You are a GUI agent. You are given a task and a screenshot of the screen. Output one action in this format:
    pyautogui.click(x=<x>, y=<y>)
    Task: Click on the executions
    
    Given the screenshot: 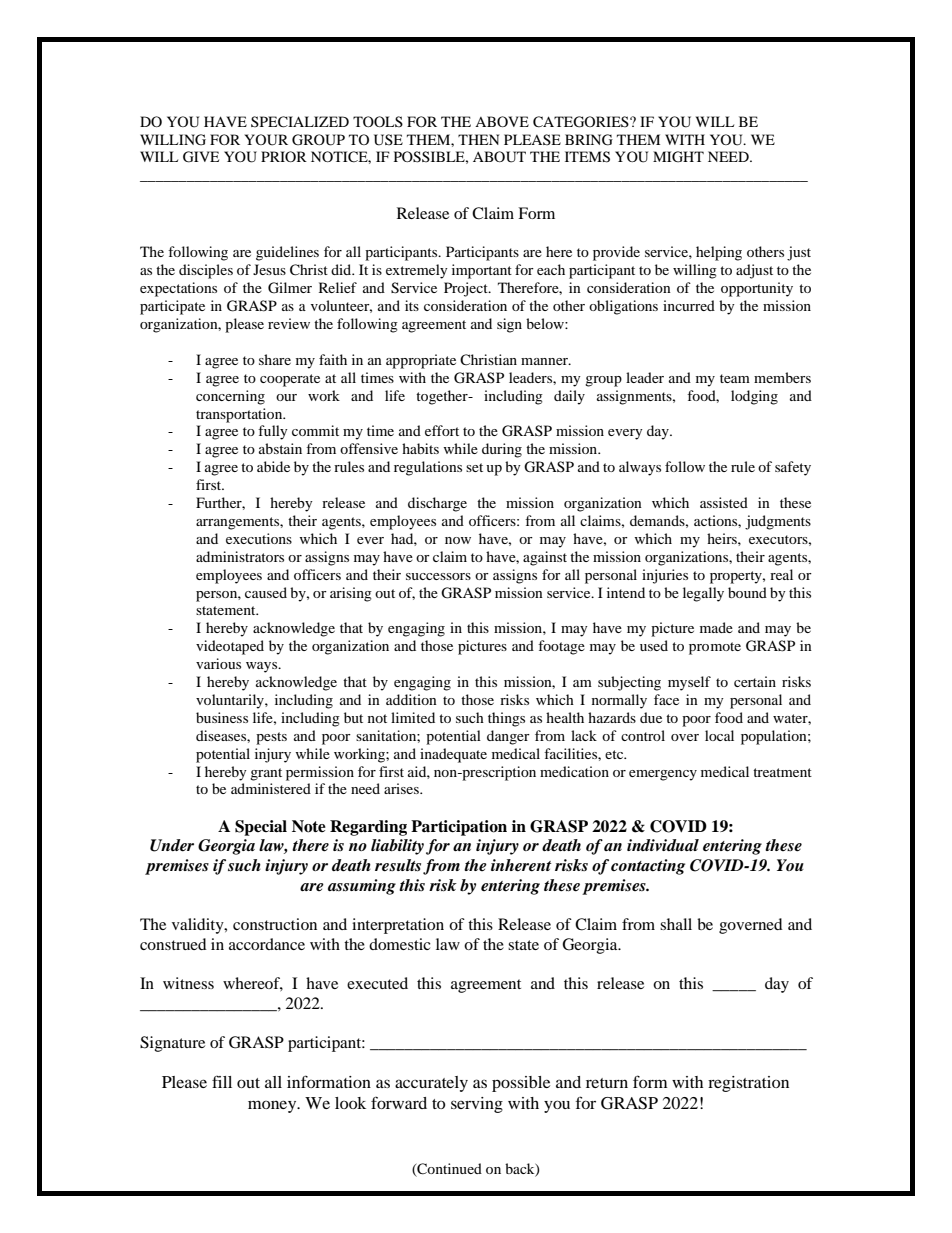 What is the action you would take?
    pyautogui.click(x=259, y=538)
